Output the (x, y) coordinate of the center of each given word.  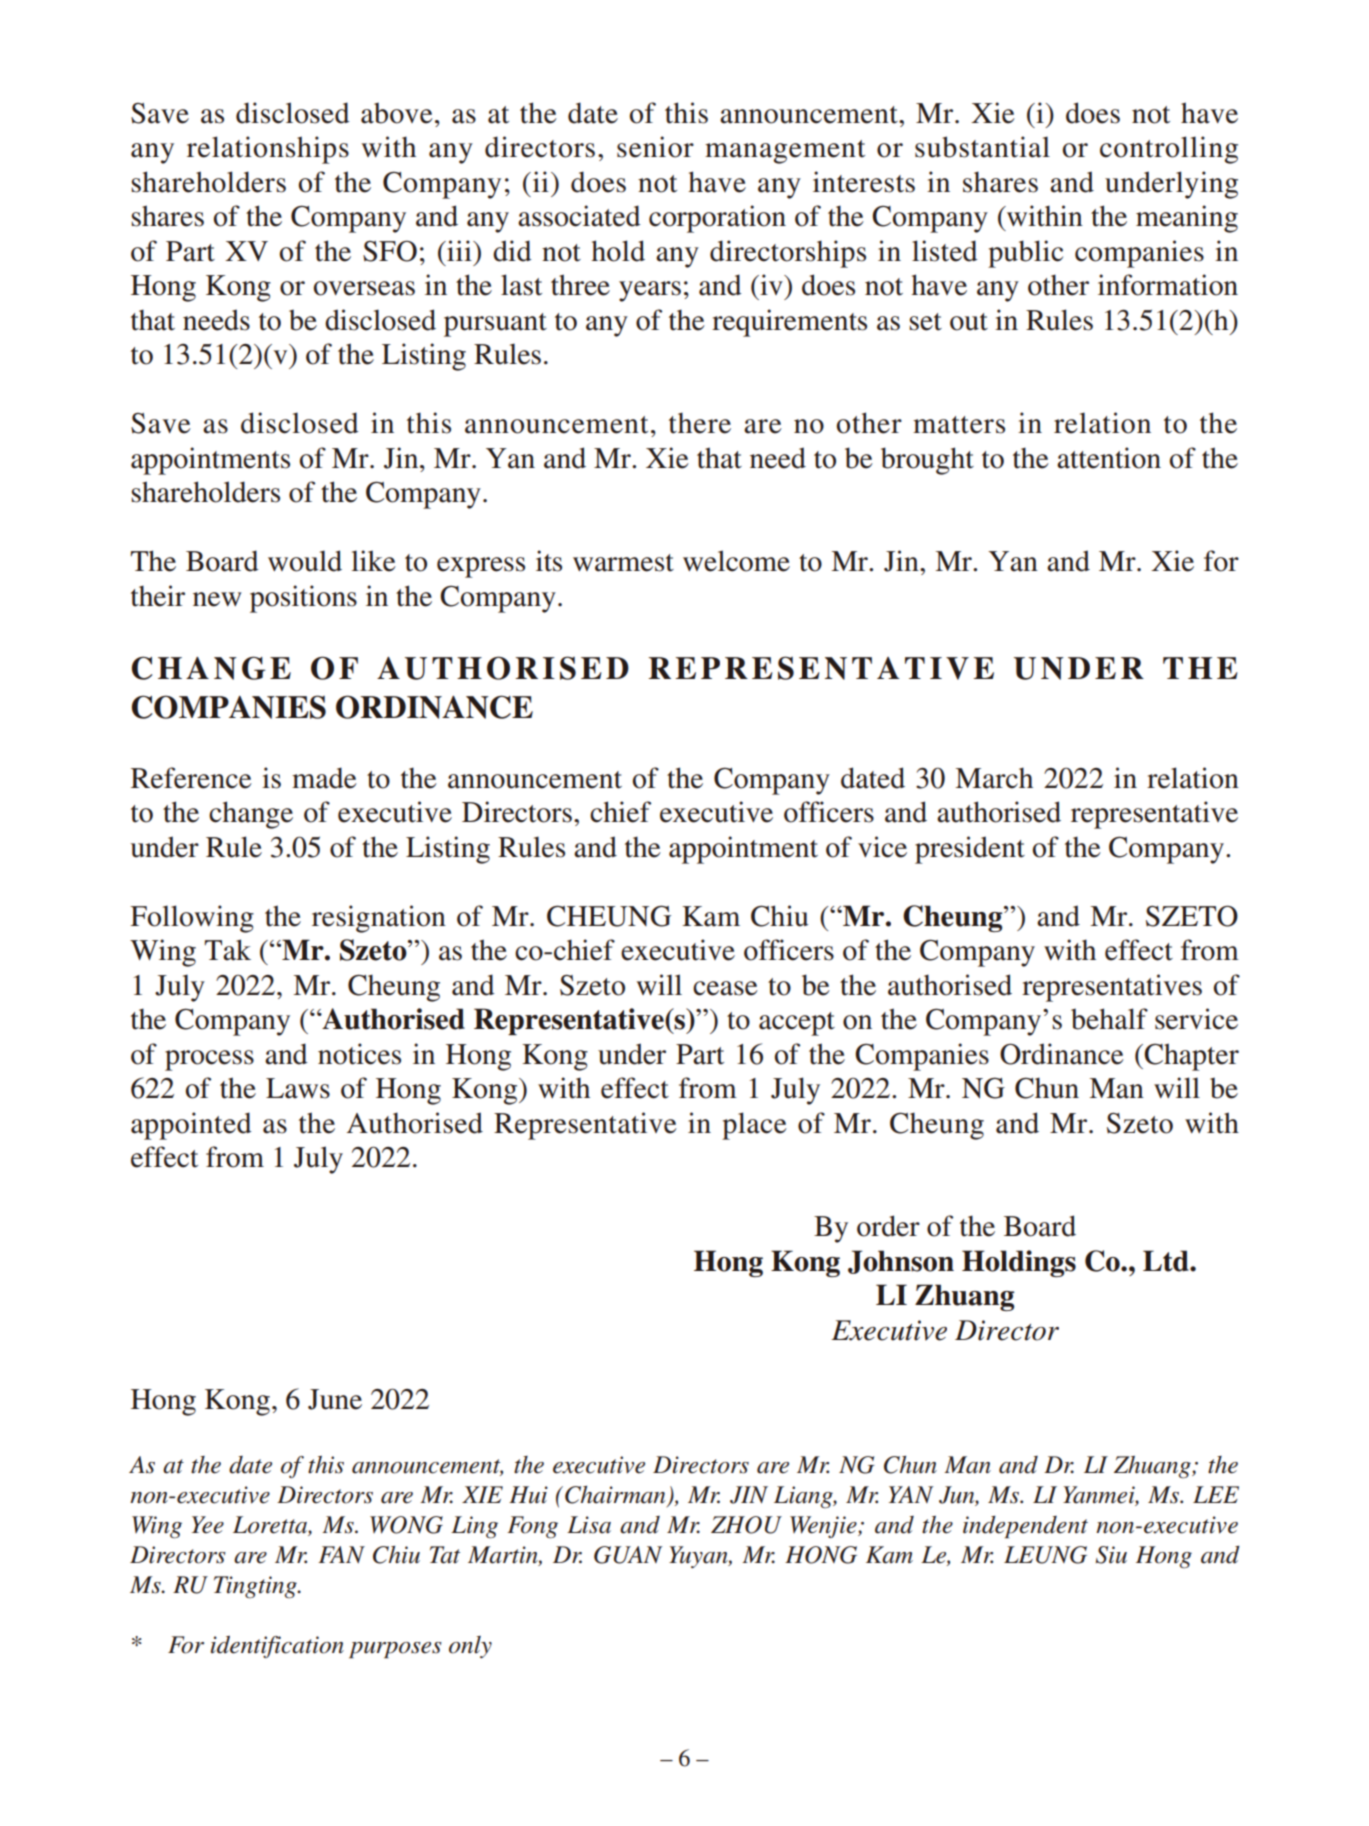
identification (277, 1647)
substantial (982, 147)
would (305, 561)
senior (655, 147)
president (970, 850)
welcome (736, 561)
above (397, 113)
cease (725, 988)
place (754, 1126)
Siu (1111, 1555)
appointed (191, 1126)
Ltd (1167, 1261)
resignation (379, 919)
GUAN (628, 1555)
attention (1109, 458)
